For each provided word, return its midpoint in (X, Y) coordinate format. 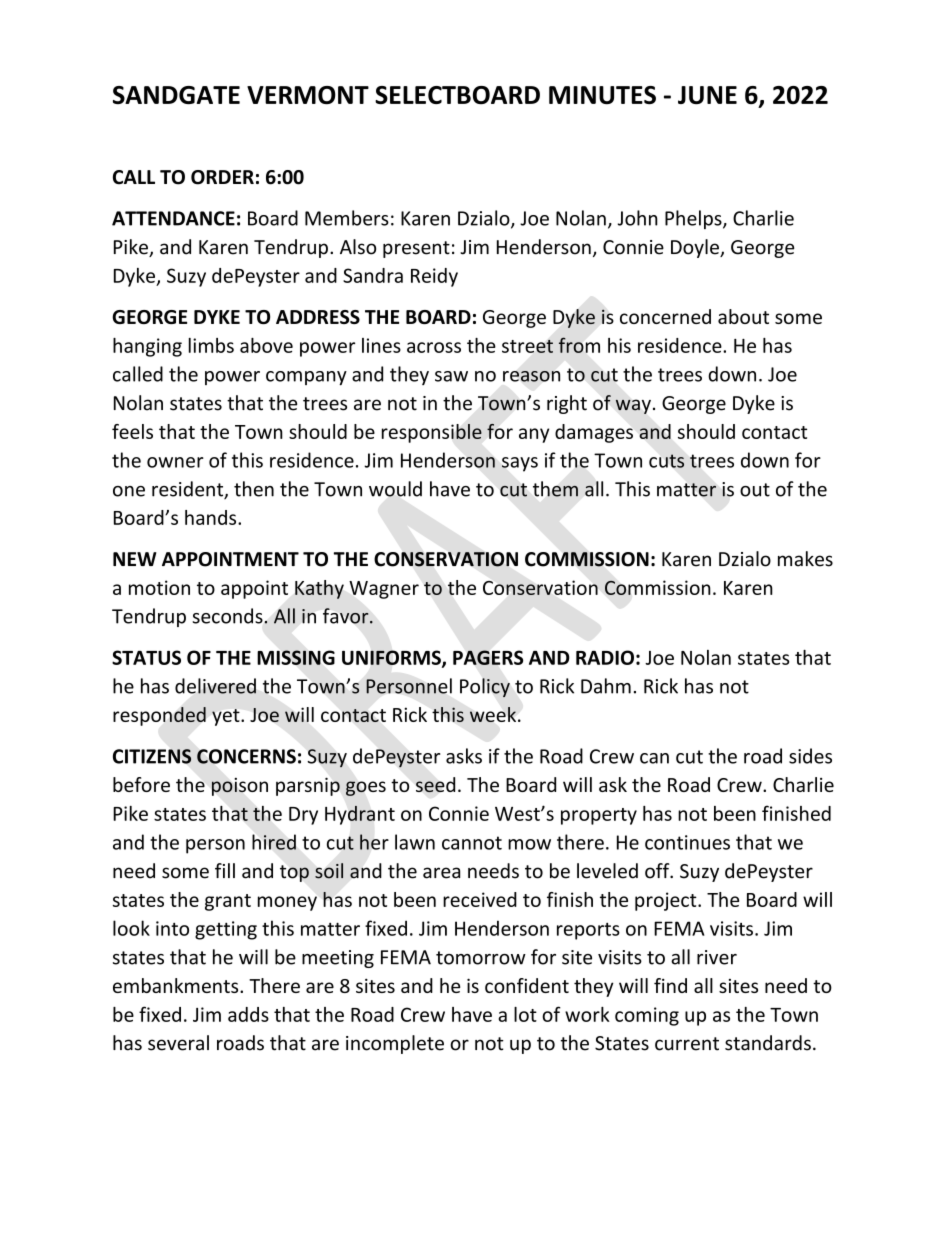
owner (175, 462)
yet (227, 717)
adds (248, 1014)
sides (810, 756)
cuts (666, 461)
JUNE (707, 95)
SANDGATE (176, 95)
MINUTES (602, 95)
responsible (432, 433)
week (494, 714)
